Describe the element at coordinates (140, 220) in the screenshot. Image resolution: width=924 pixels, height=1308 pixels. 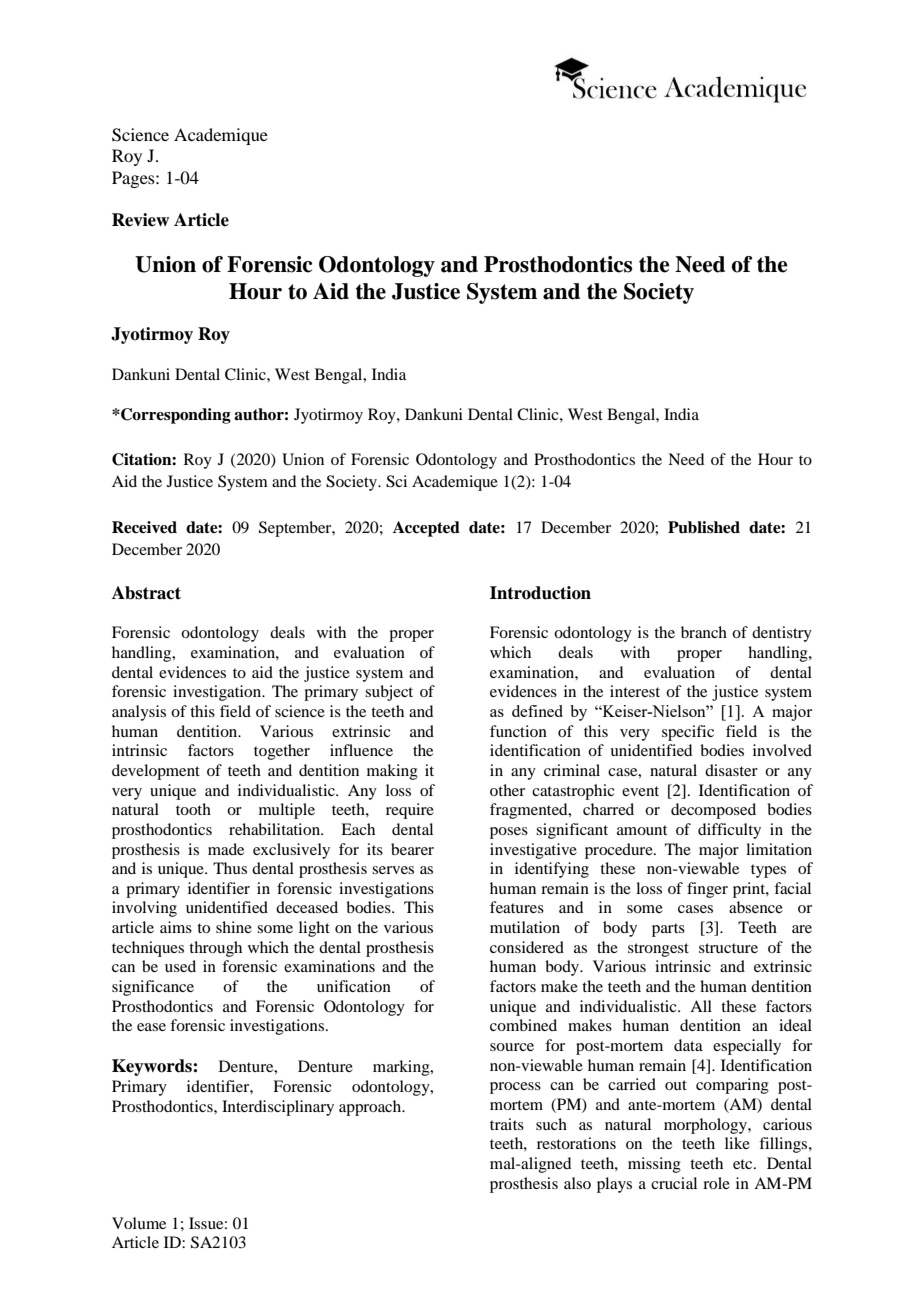
I see `Review` at that location.
